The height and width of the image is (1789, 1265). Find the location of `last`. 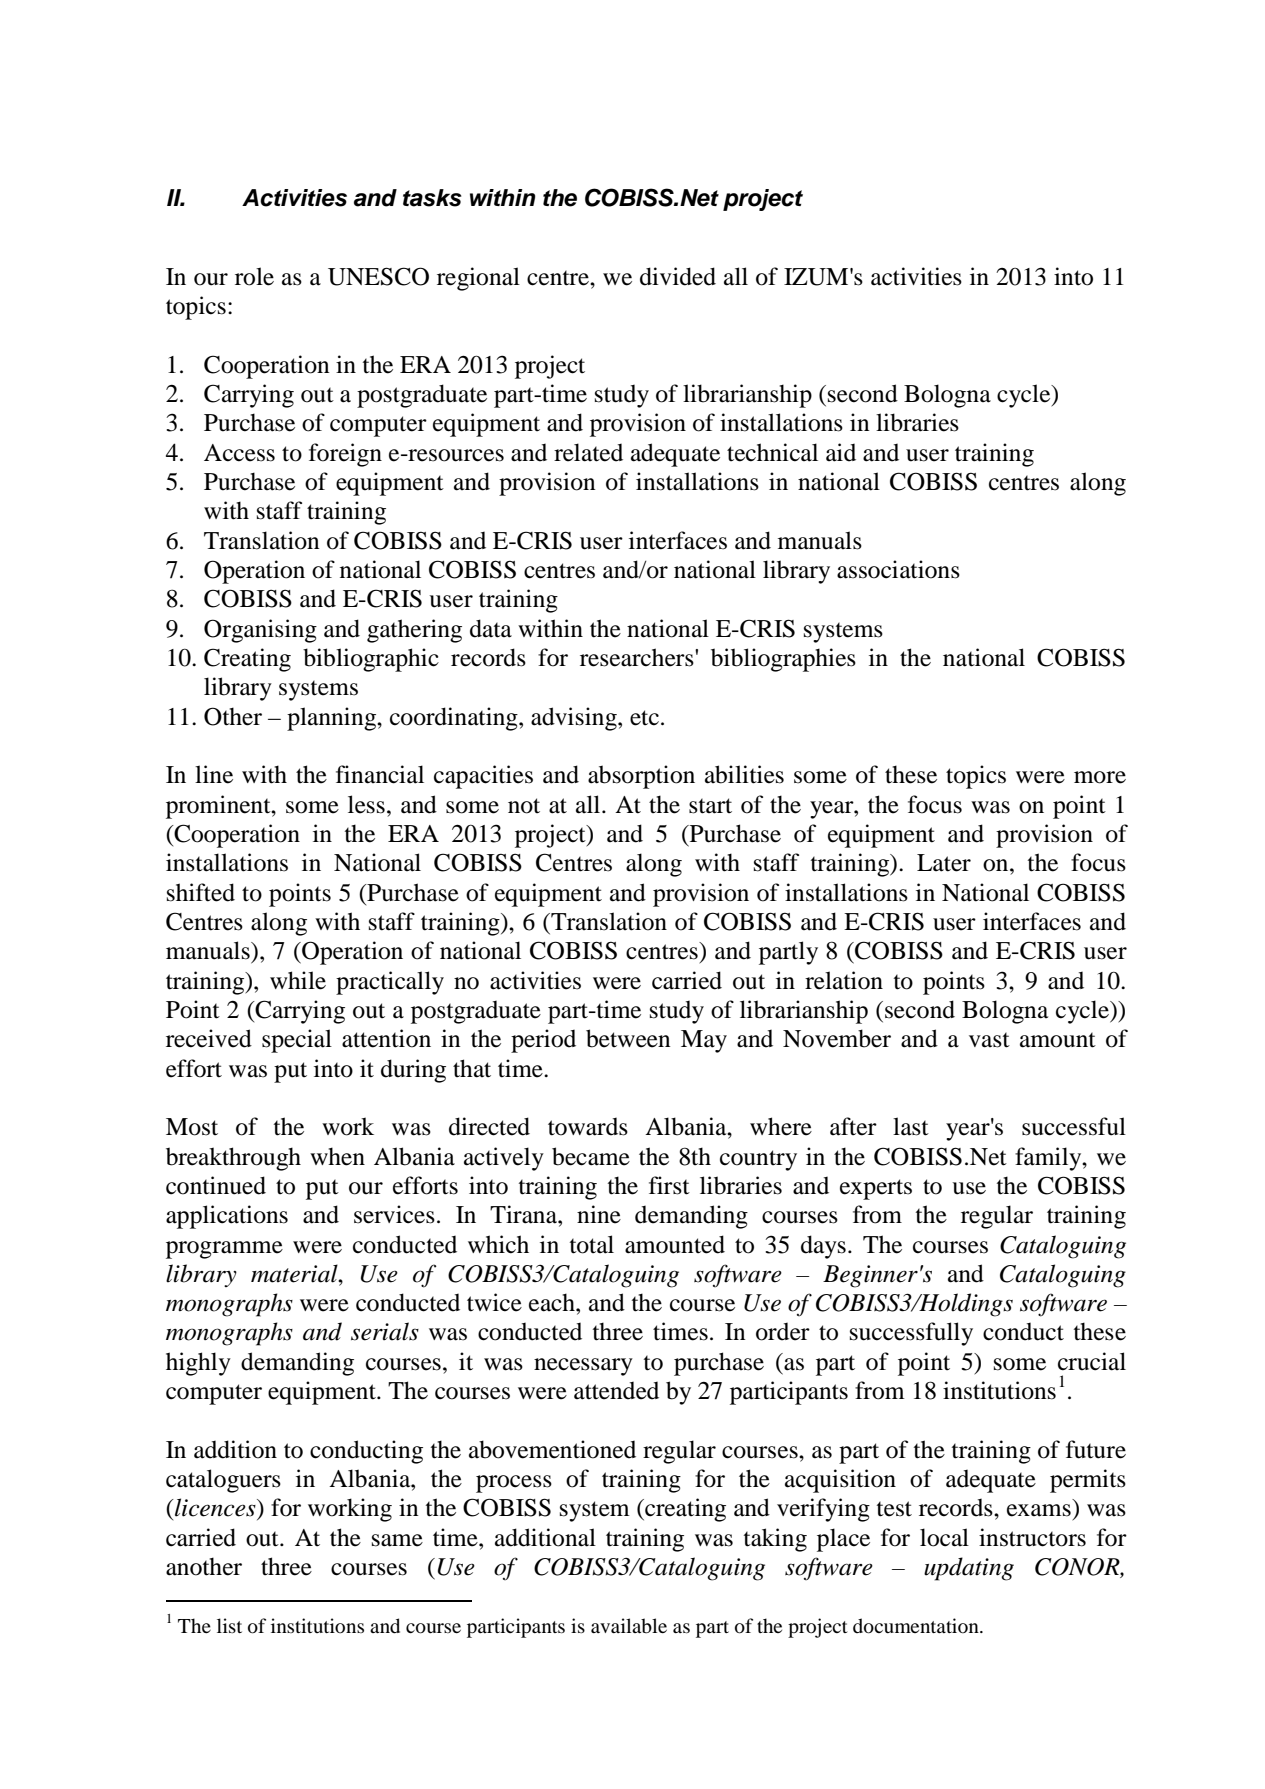

last is located at coordinates (911, 1126).
